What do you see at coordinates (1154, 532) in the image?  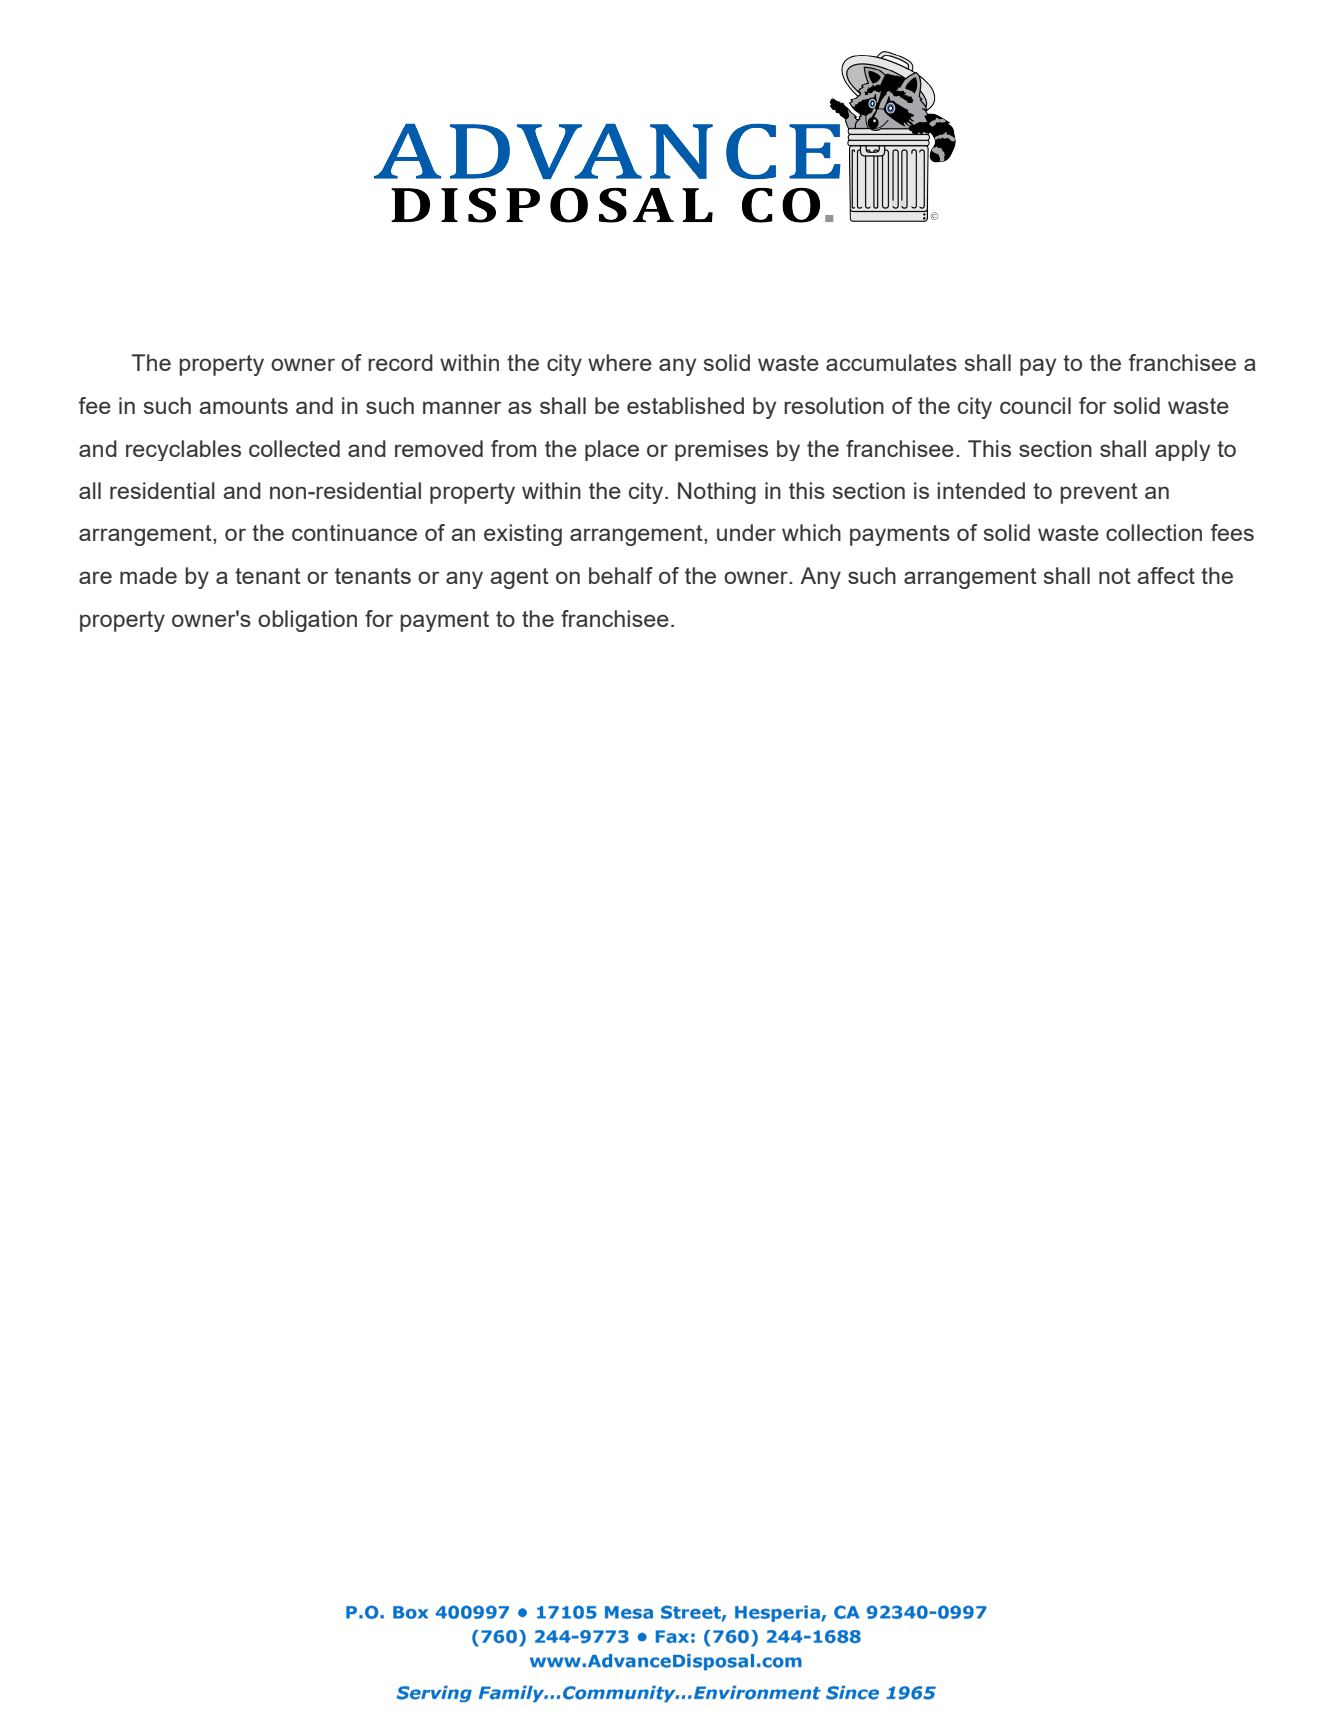 I see `collection` at bounding box center [1154, 532].
